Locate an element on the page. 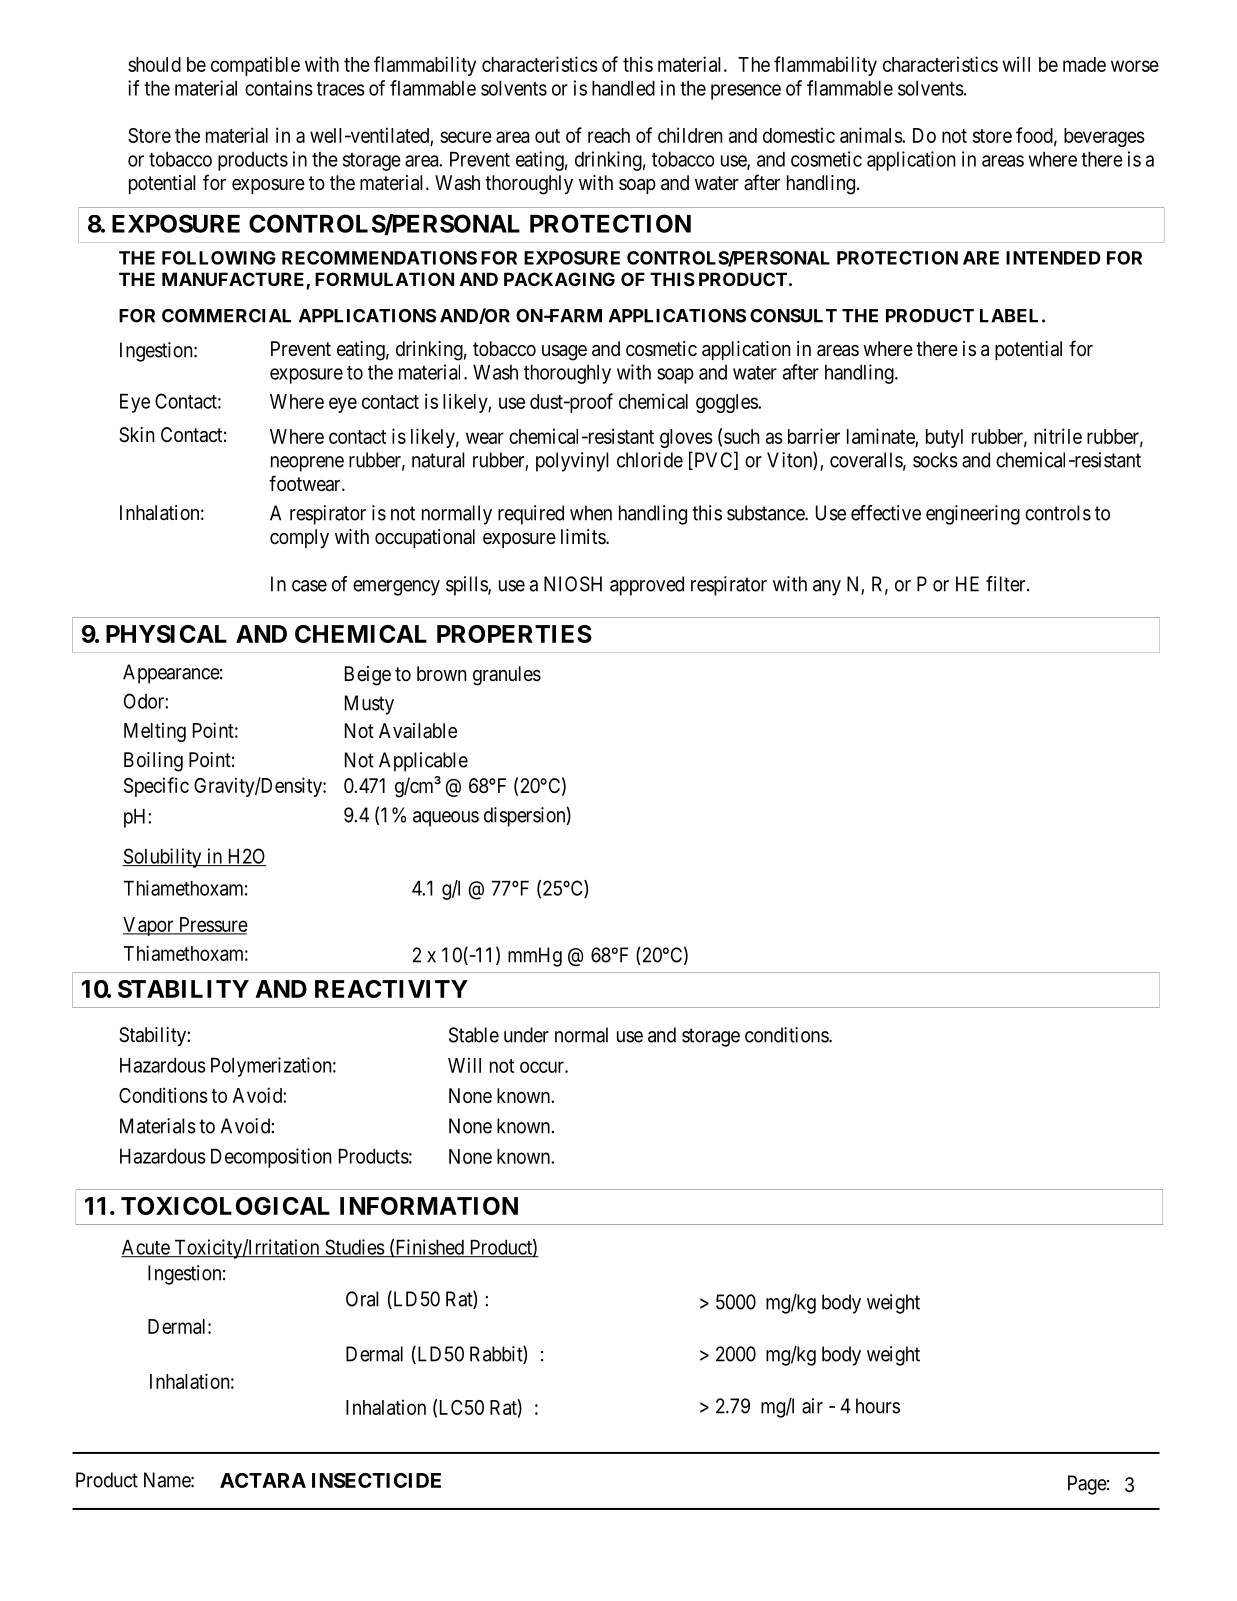 The height and width of the document is (1601, 1237). nitrile is located at coordinates (1058, 436).
